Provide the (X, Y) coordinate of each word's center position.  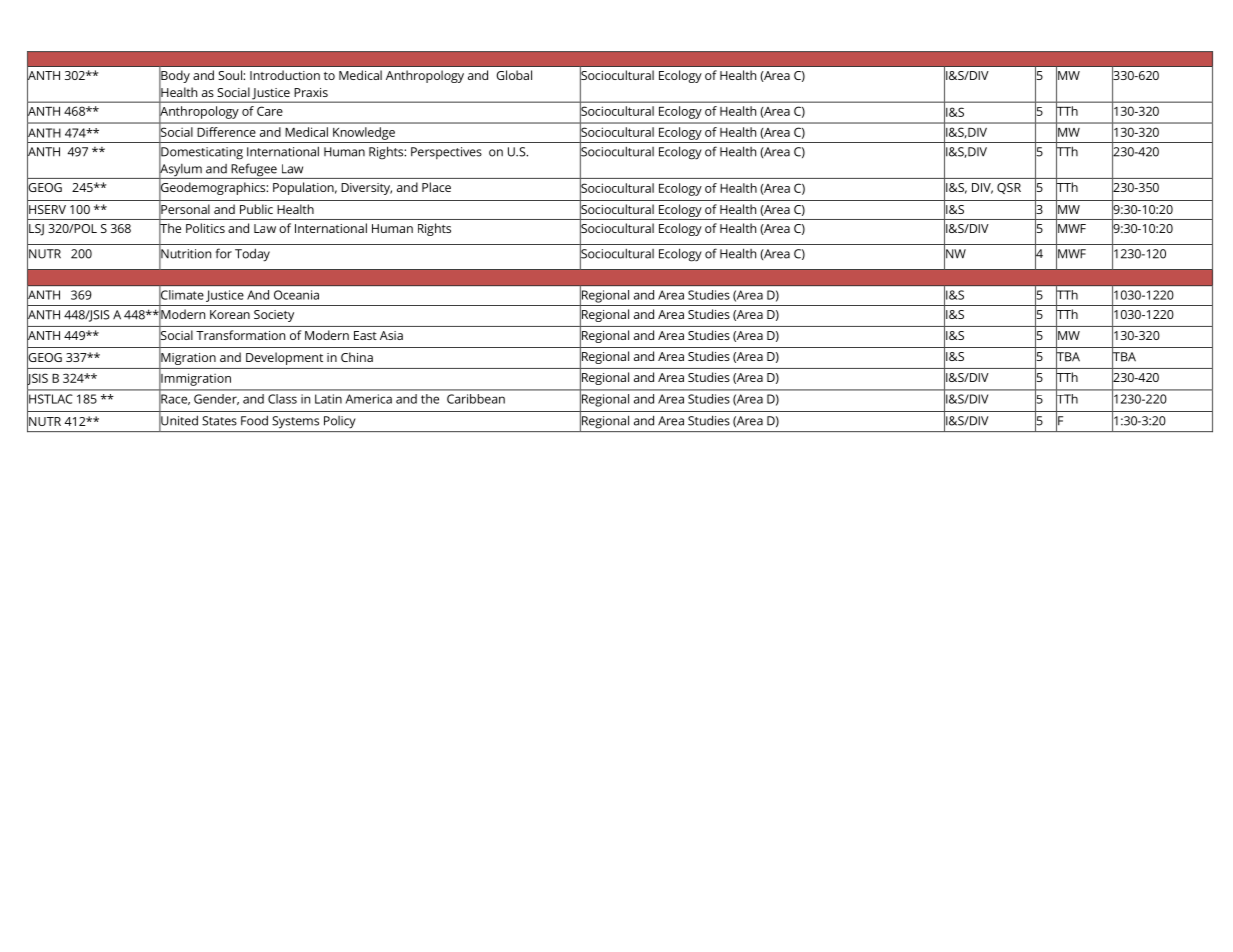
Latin (328, 399)
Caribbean (476, 399)
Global (514, 75)
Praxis (311, 92)
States (219, 421)
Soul (231, 75)
